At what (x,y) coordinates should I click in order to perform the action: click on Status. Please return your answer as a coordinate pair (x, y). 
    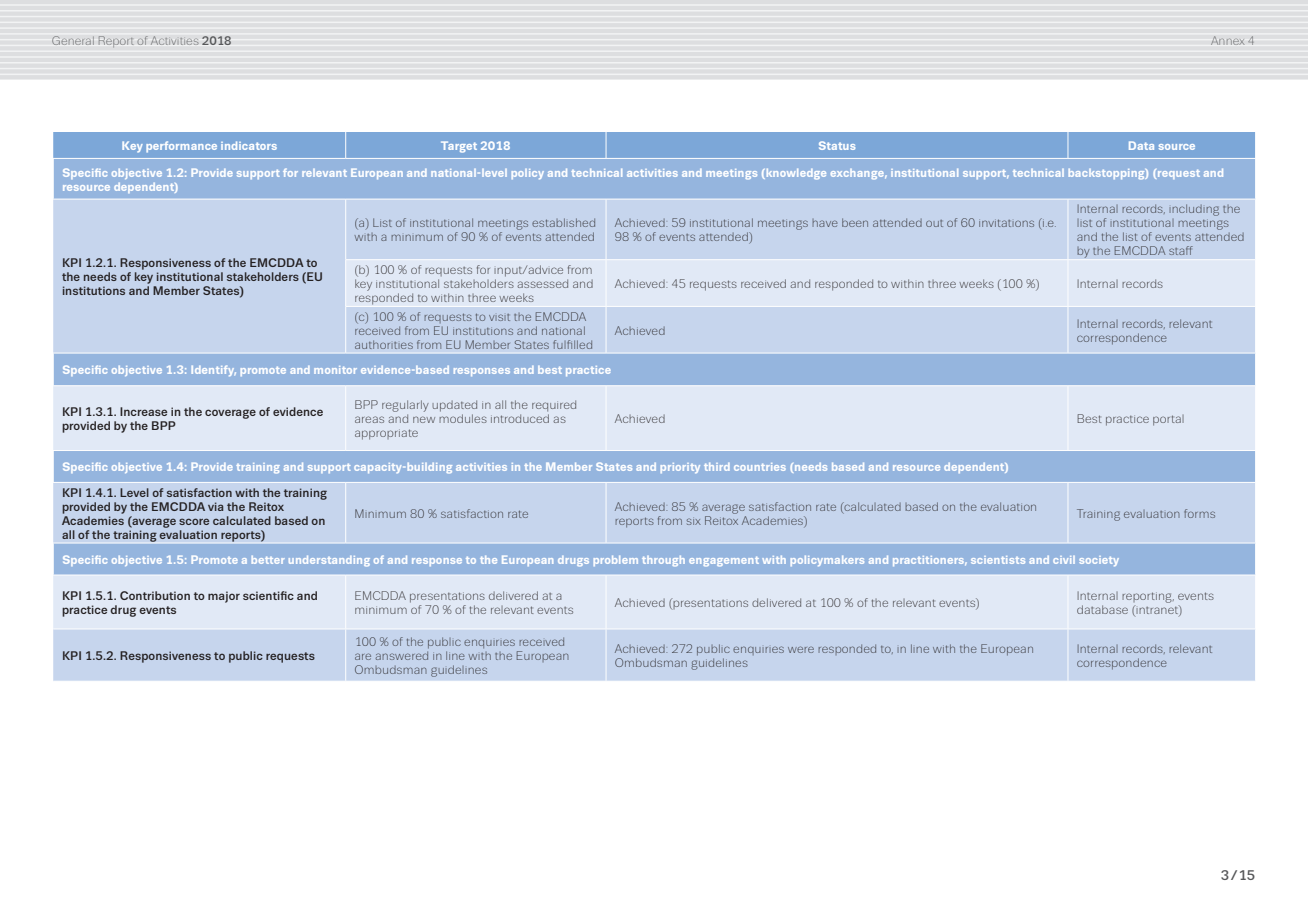
    Looking at the image, I should click on (837, 145).
